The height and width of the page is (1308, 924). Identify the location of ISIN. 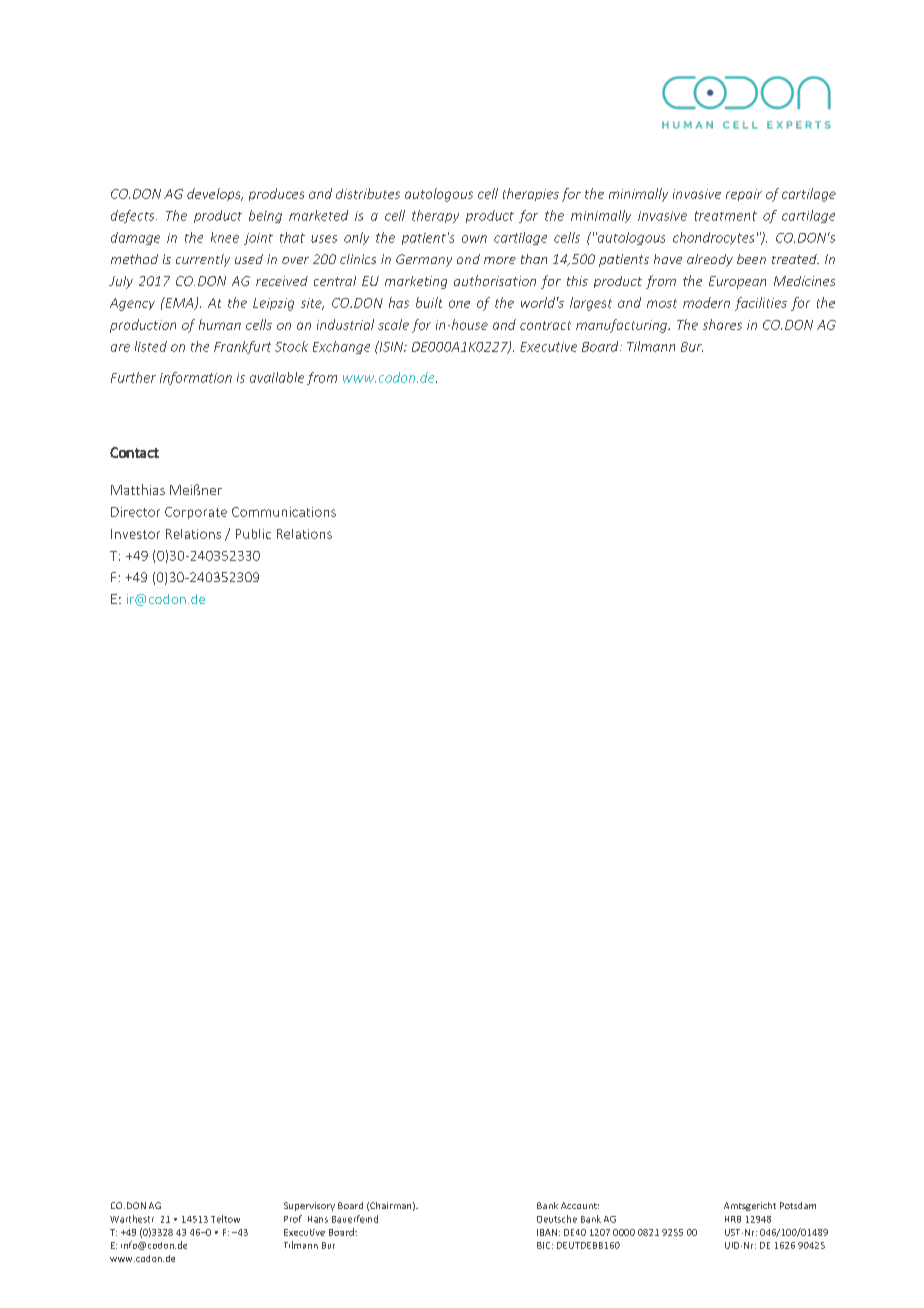
(391, 346).
